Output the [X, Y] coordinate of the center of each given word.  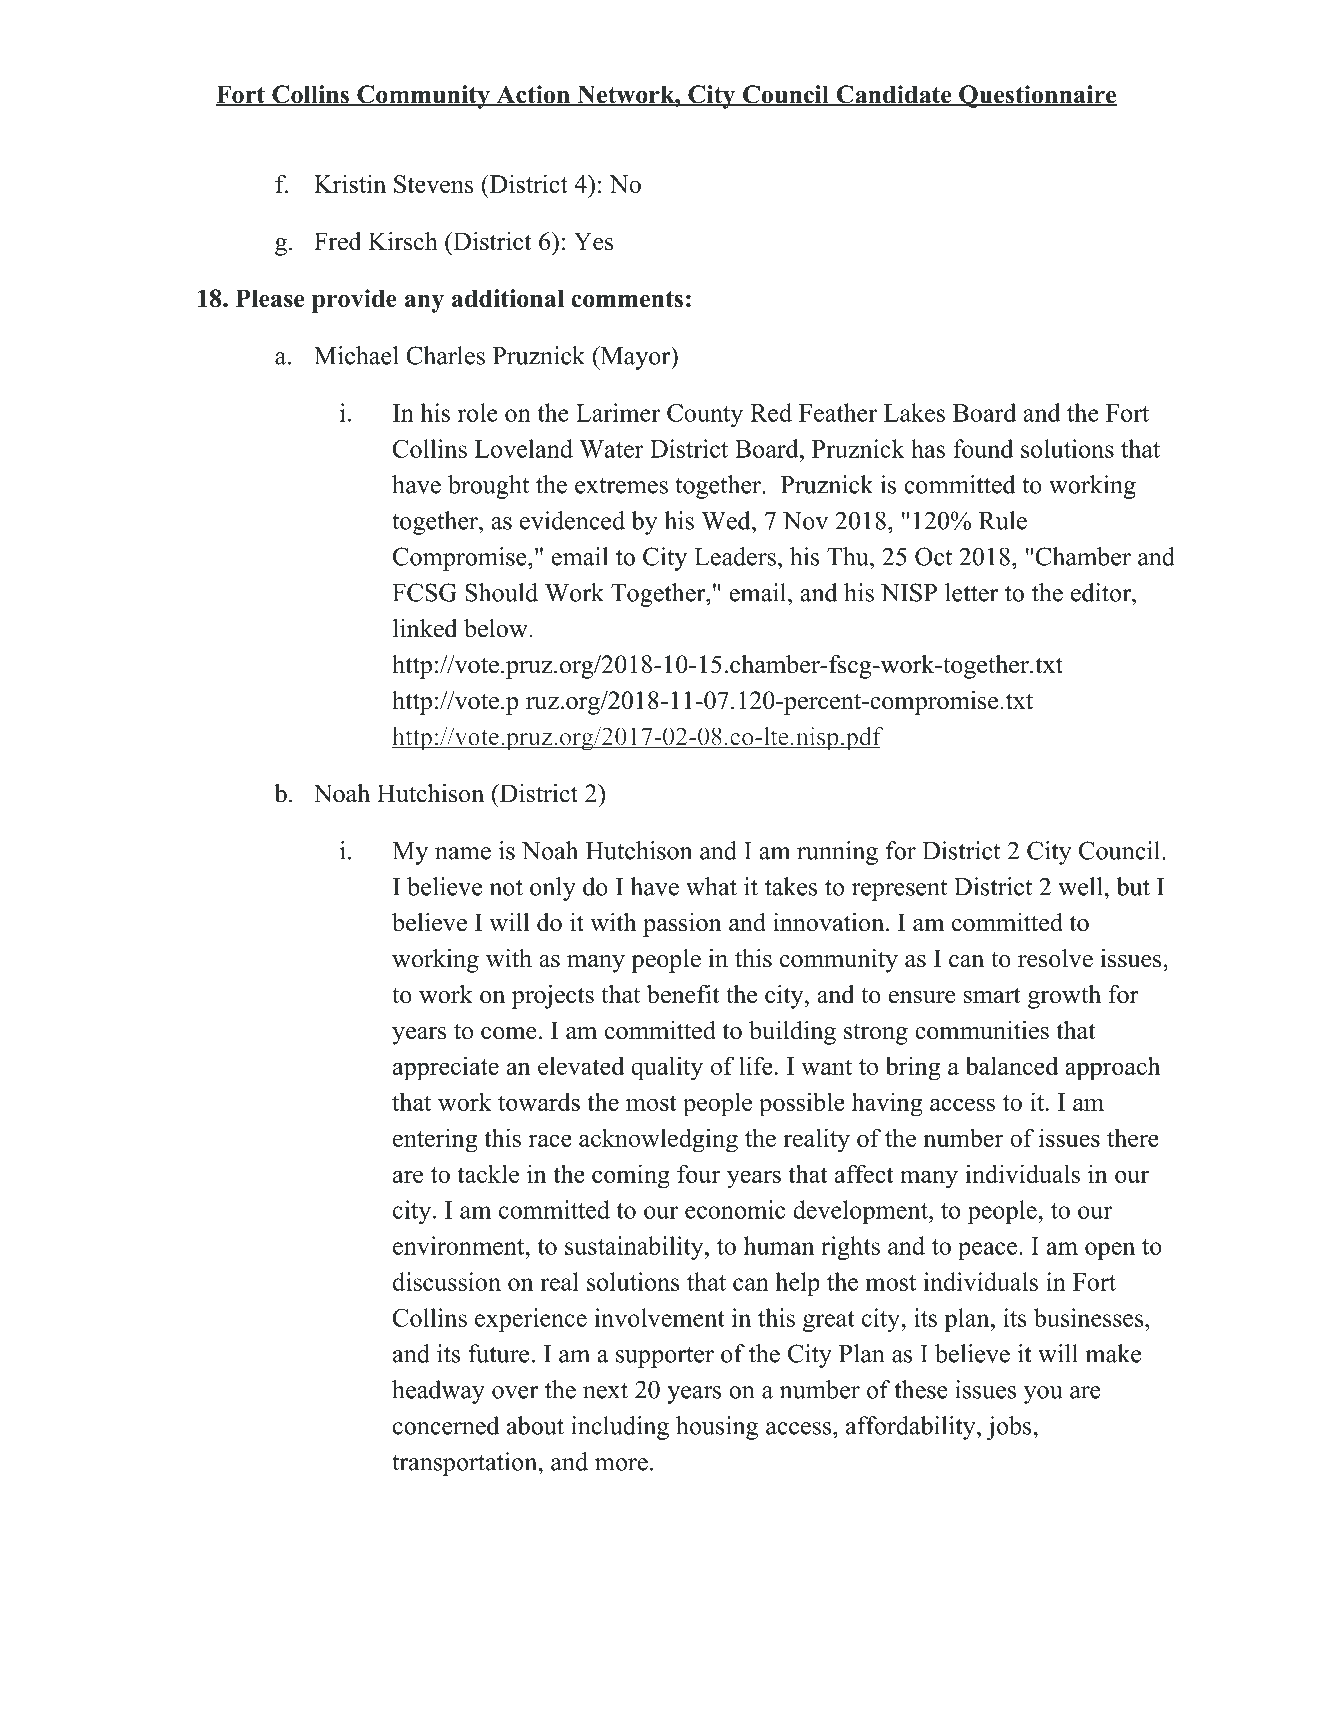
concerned [446, 1425]
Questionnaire [1037, 96]
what [711, 886]
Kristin [350, 183]
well [1081, 886]
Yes [594, 241]
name [463, 853]
